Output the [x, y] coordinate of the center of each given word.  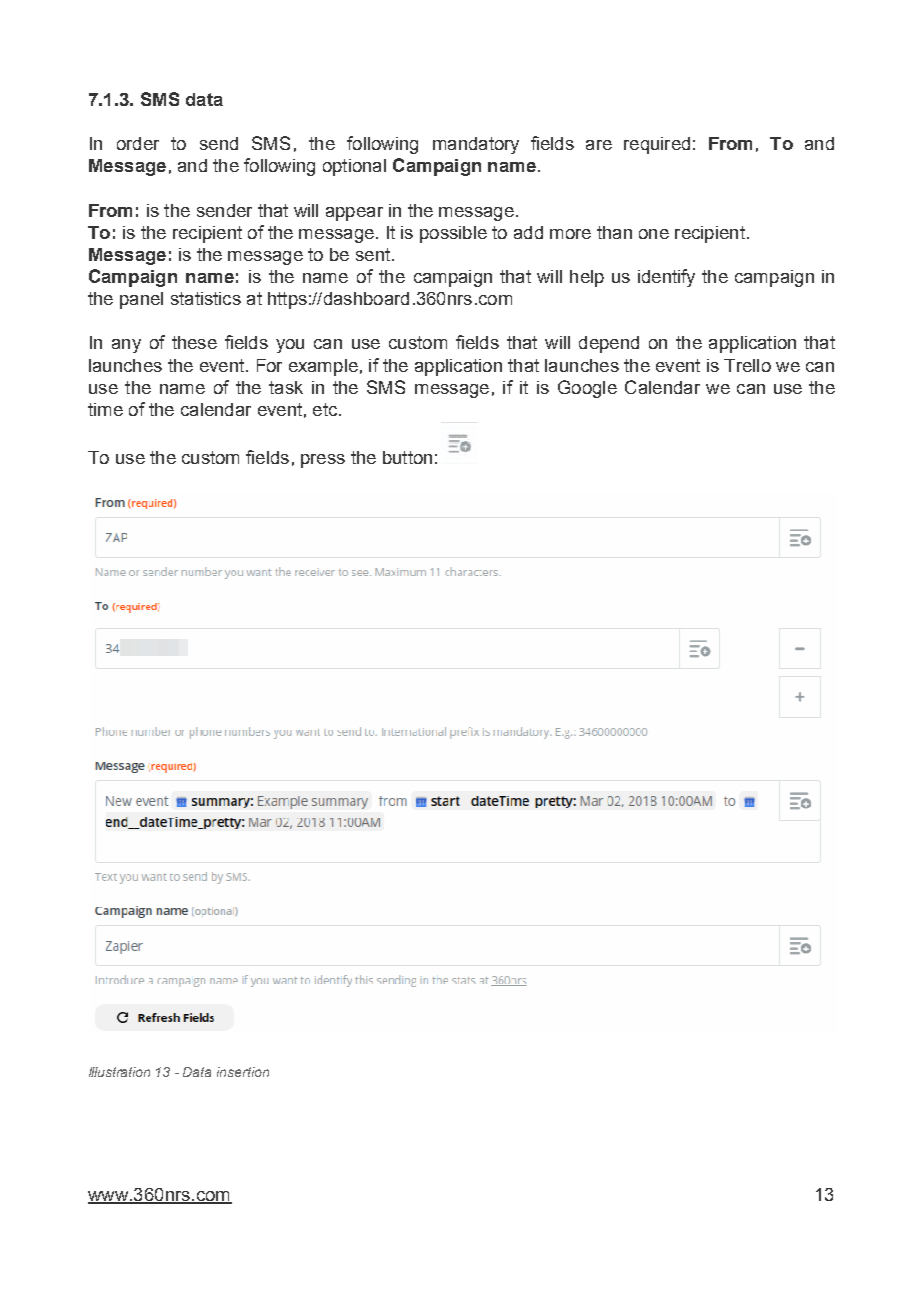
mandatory [476, 145]
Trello [747, 365]
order [138, 143]
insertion [243, 1072]
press [323, 461]
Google [587, 389]
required [657, 145]
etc [325, 409]
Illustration [119, 1072]
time [105, 409]
